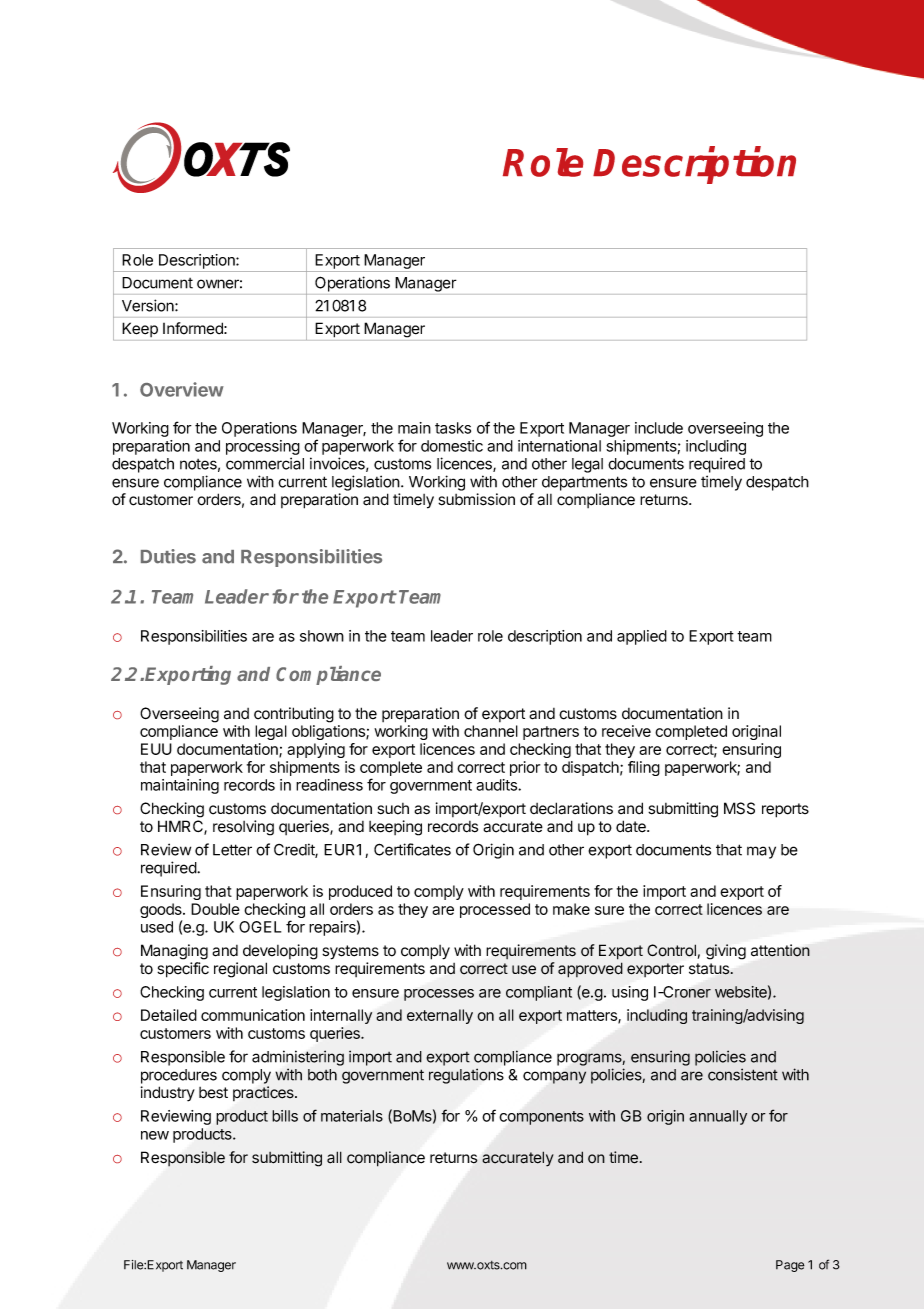  What do you see at coordinates (790, 1266) in the document?
I see `Page` at bounding box center [790, 1266].
